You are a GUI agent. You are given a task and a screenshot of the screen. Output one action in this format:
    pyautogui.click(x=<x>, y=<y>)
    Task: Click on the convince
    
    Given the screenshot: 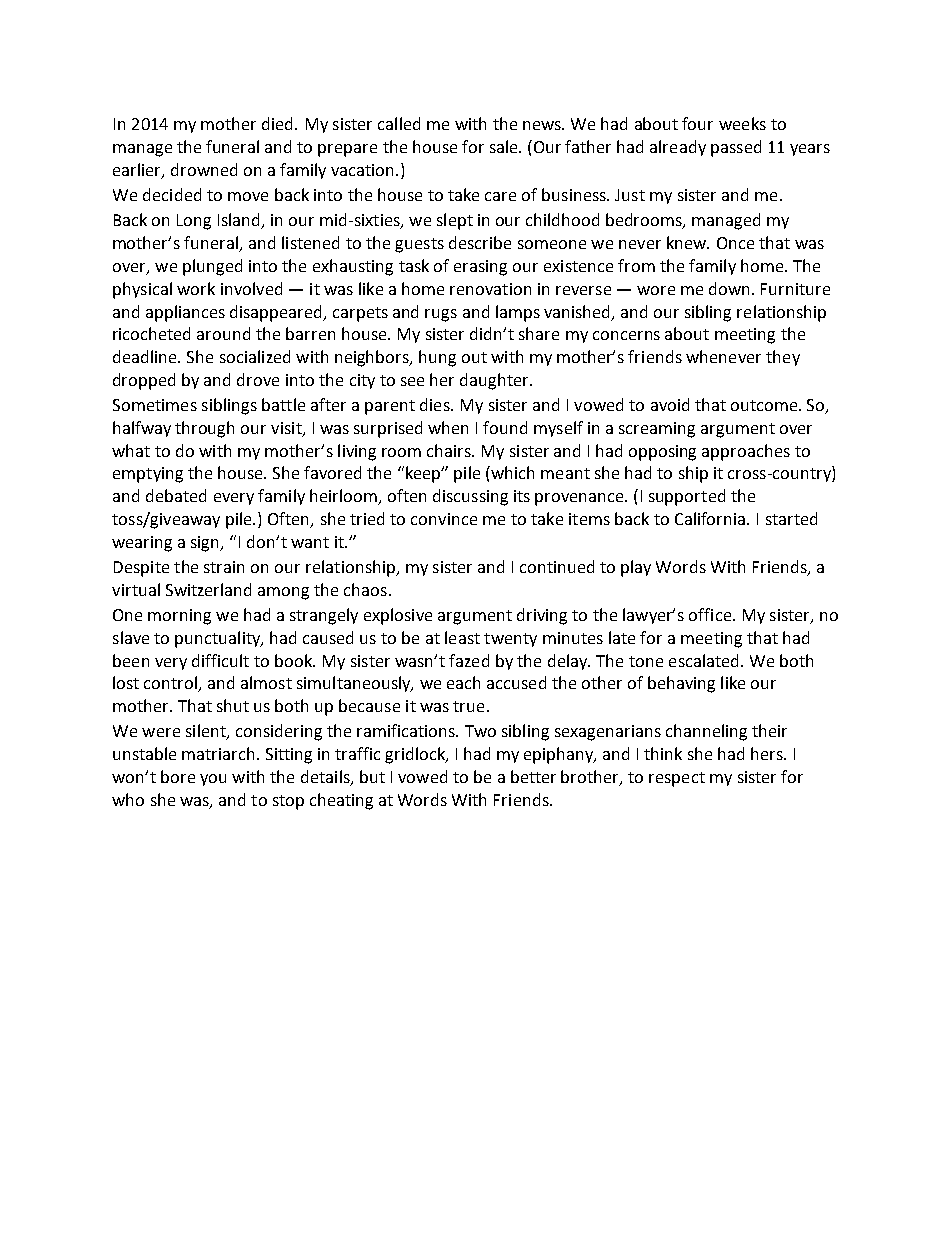 What is the action you would take?
    pyautogui.click(x=444, y=519)
